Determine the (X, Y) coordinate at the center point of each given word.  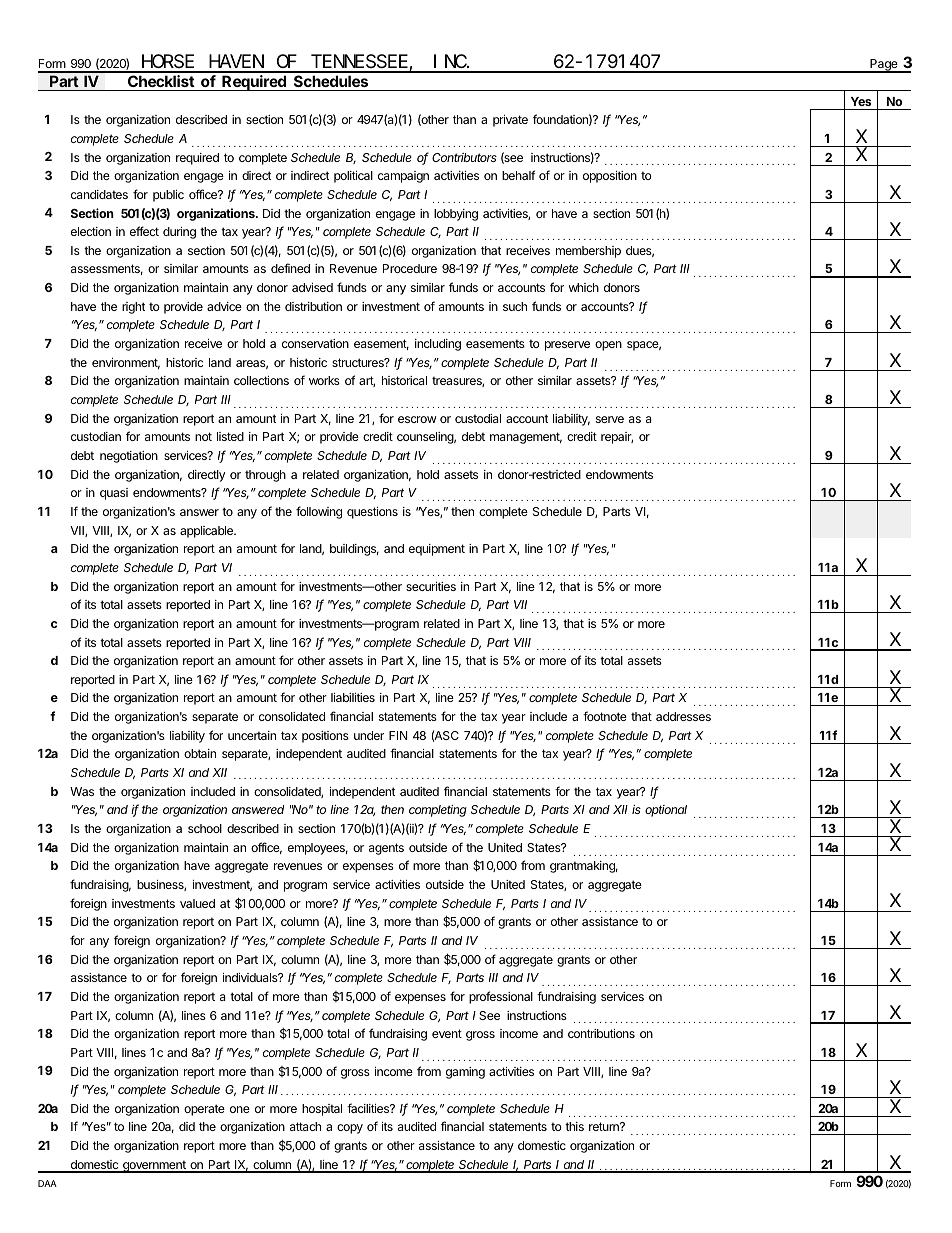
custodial (478, 418)
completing (438, 811)
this (574, 1126)
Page (884, 66)
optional (666, 811)
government (154, 1167)
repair (617, 438)
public (168, 196)
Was (82, 791)
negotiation (129, 457)
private (510, 121)
